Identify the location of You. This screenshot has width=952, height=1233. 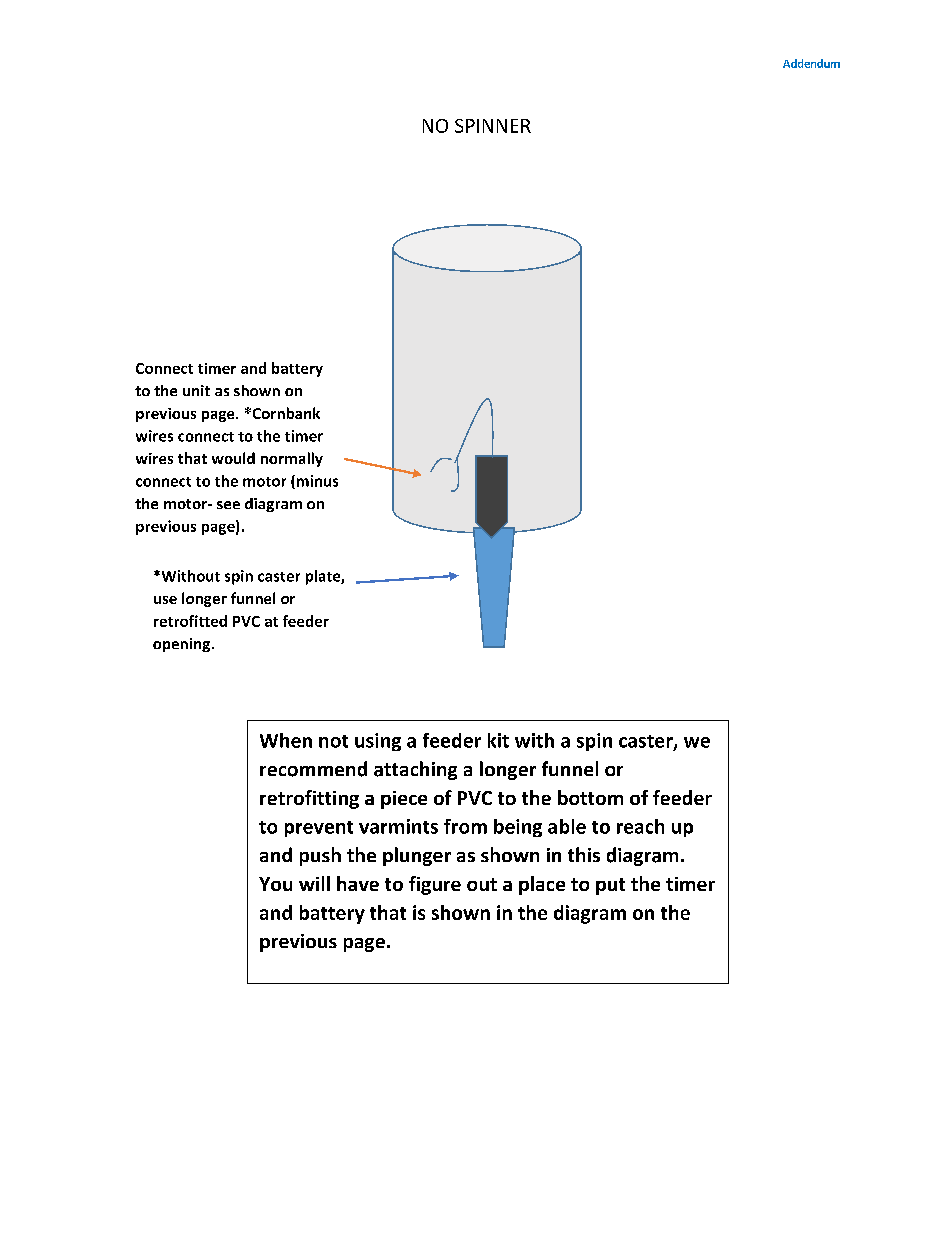
(275, 884).
